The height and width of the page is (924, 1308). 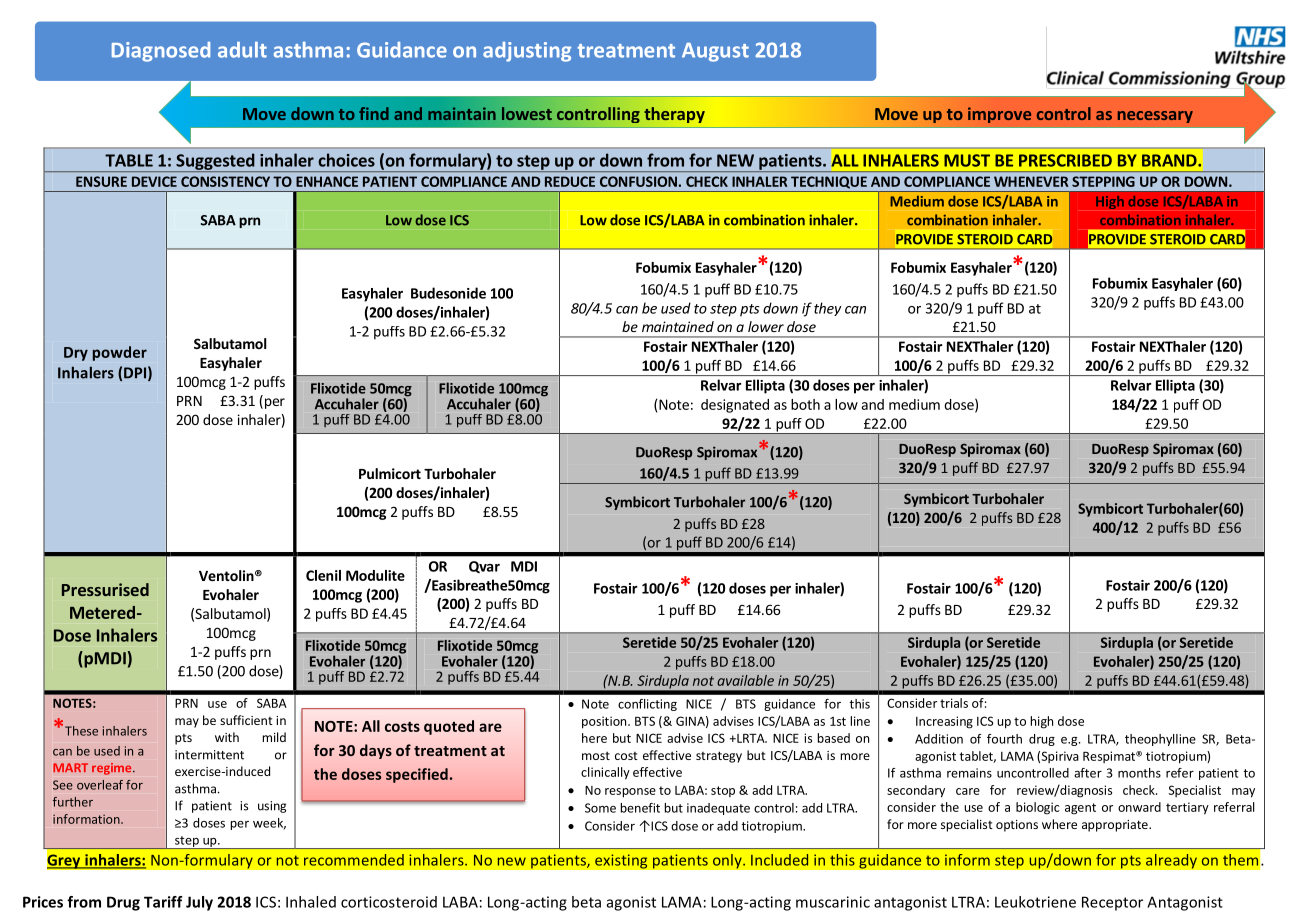 What do you see at coordinates (105, 589) in the page?
I see `Pressurised` at bounding box center [105, 589].
